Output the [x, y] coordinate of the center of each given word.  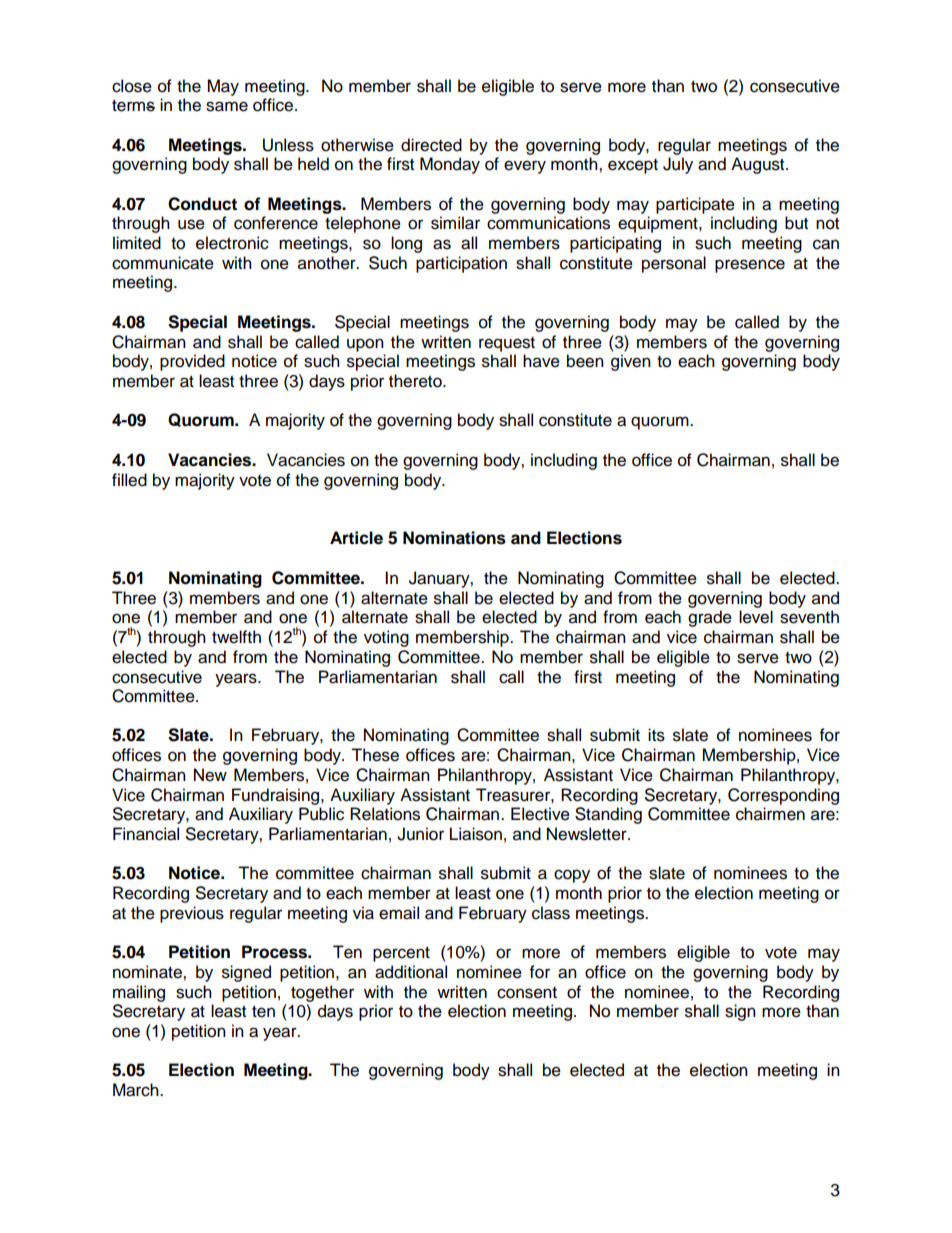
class [551, 913]
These [375, 755]
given [631, 362]
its [656, 735]
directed [431, 145]
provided [192, 362]
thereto [416, 381]
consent [527, 993]
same [227, 106]
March [137, 1090]
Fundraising [277, 796]
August [759, 165]
